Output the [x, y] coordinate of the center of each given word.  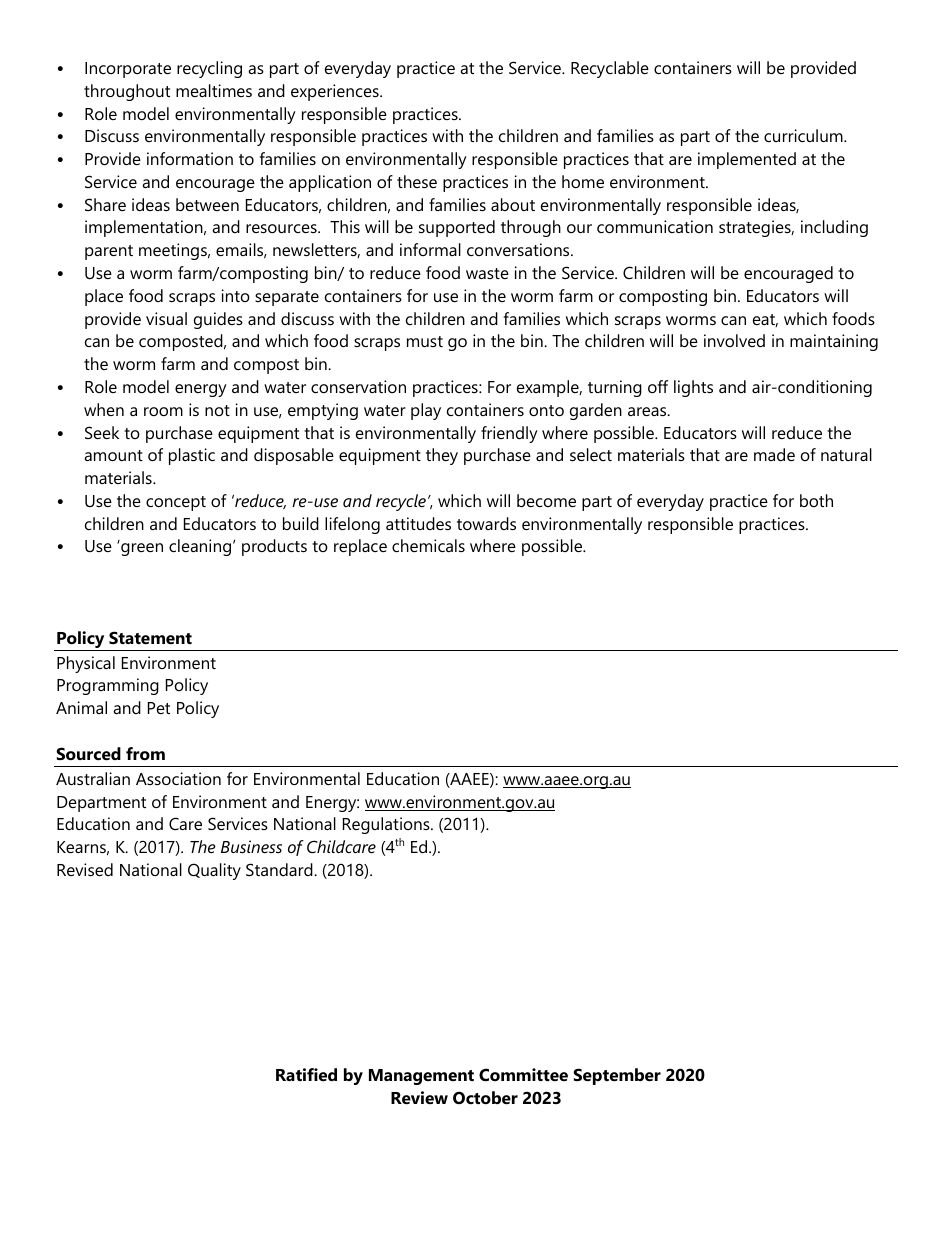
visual [166, 318]
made [774, 454]
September [617, 1076]
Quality [214, 871]
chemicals [428, 545]
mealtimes [214, 90]
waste [487, 273]
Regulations [387, 825]
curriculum [804, 135]
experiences [336, 92]
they [442, 456]
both [816, 500]
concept [176, 503]
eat [765, 320]
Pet [159, 708]
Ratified [306, 1074]
